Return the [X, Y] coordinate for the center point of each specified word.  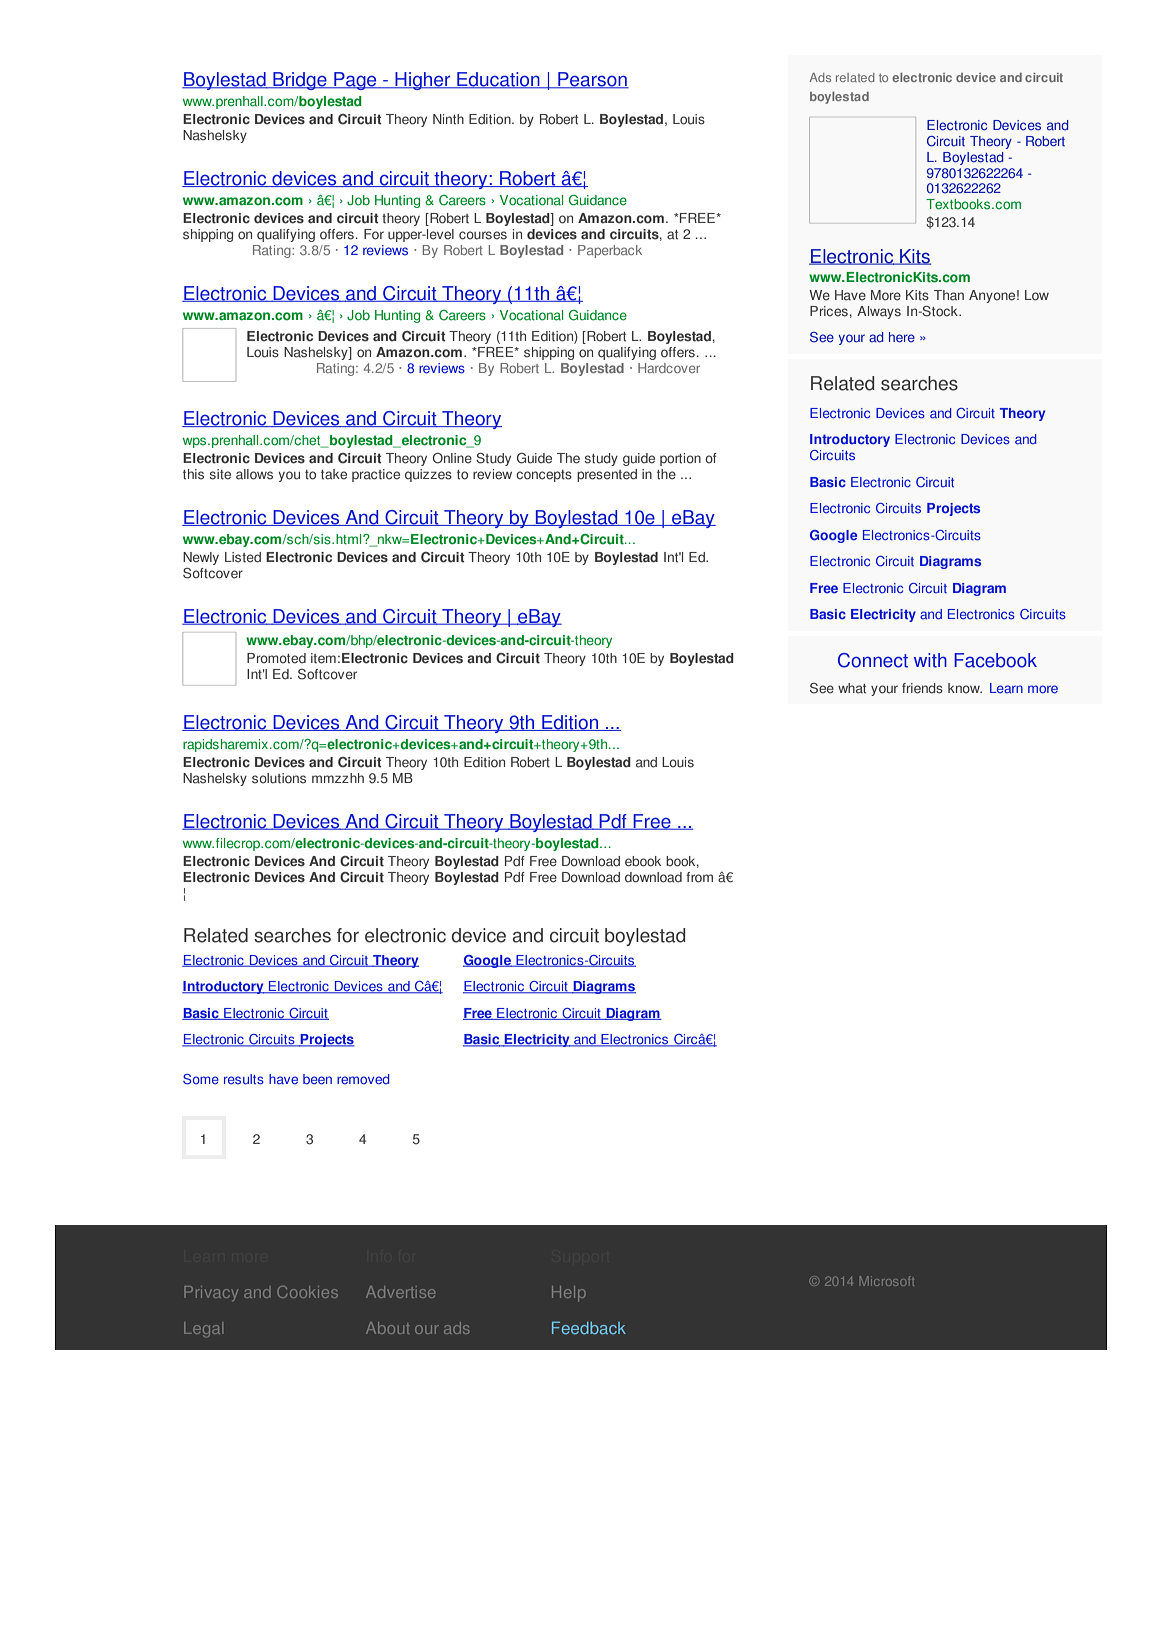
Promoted [276, 658]
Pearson [592, 80]
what [852, 688]
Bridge [300, 81]
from [699, 877]
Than [949, 295]
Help [569, 1293]
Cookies [307, 1292]
